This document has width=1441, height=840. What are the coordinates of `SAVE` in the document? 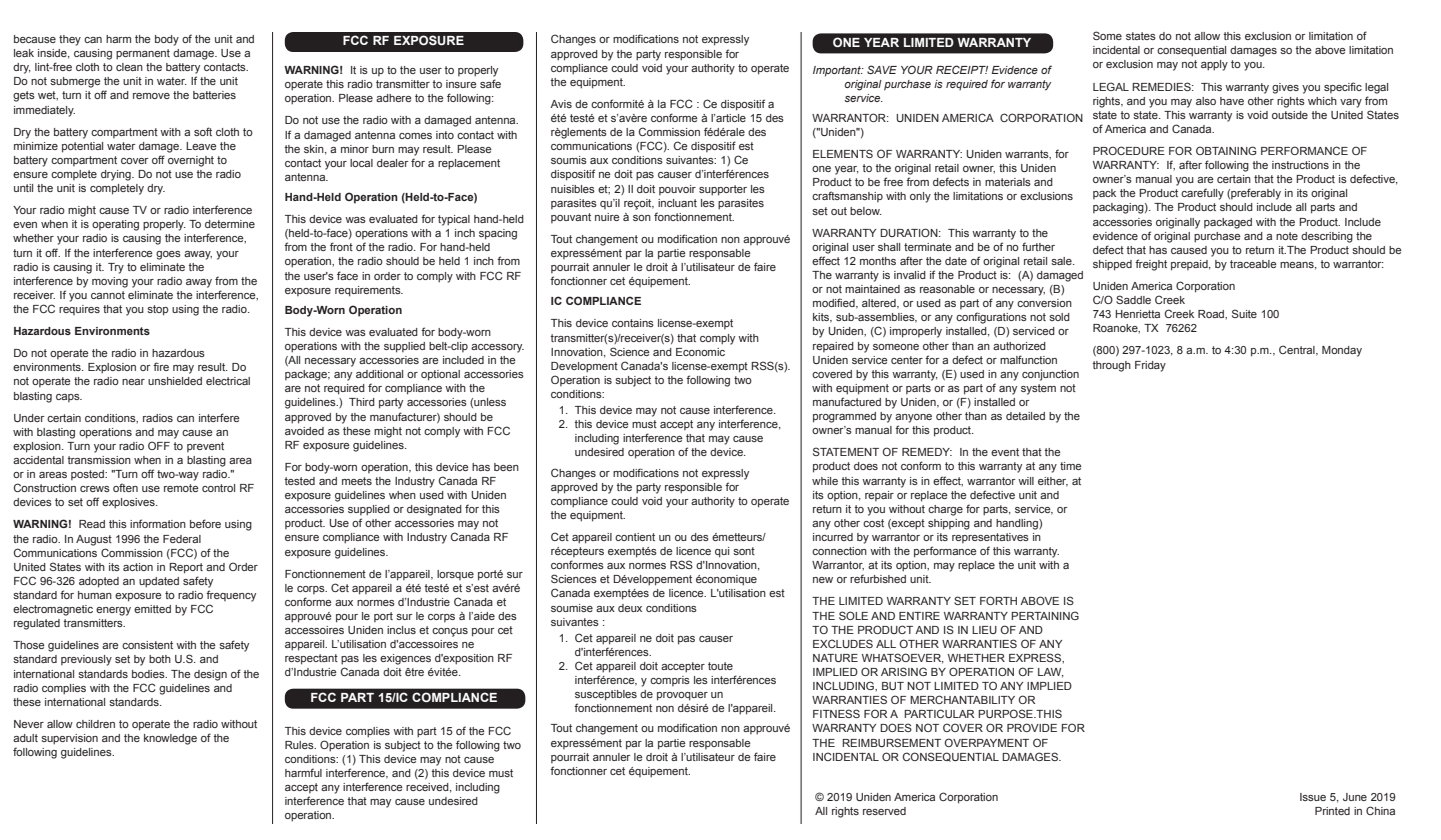 It's located at (882, 69).
